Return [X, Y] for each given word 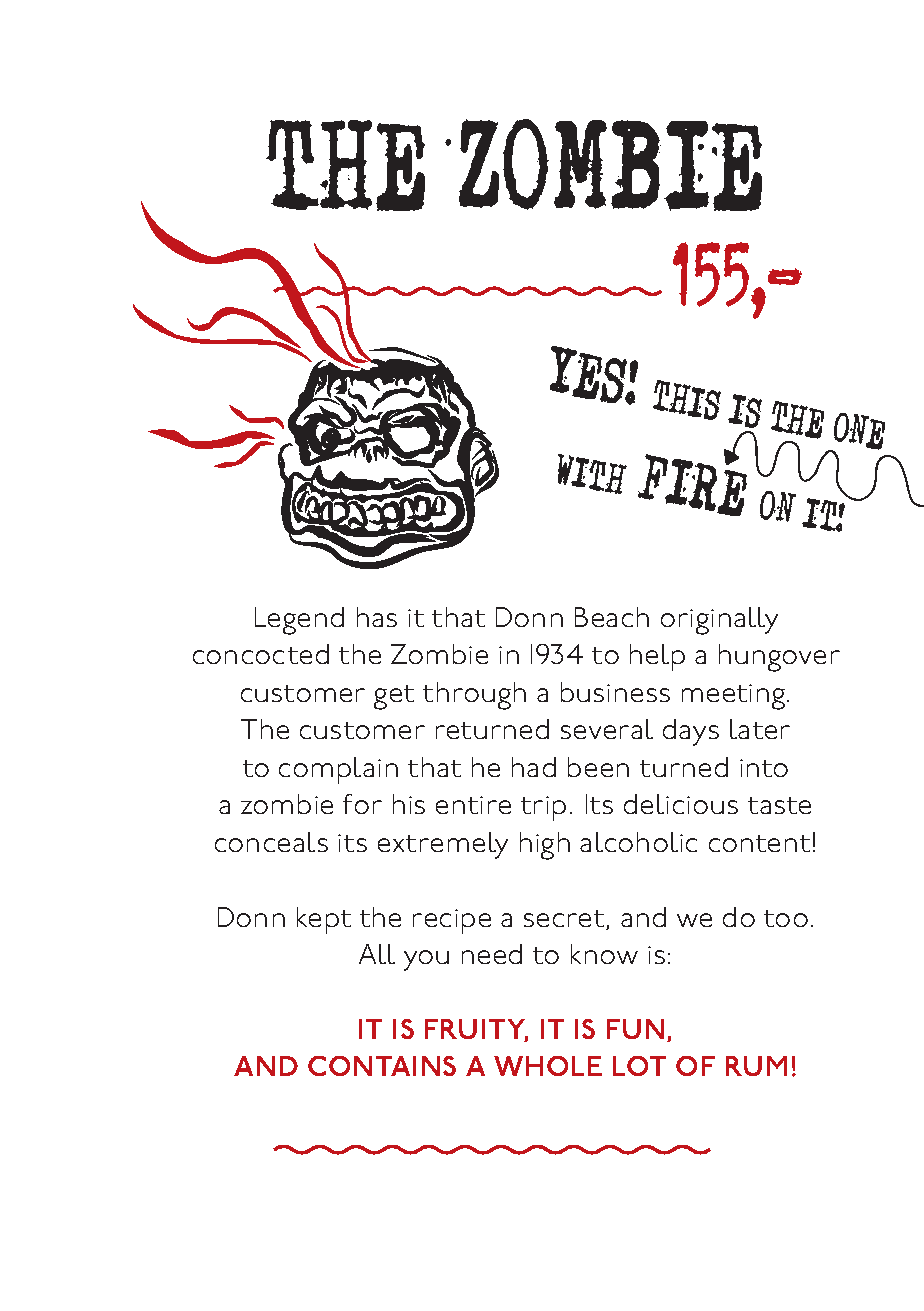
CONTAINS [382, 1066]
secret [565, 920]
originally [719, 621]
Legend [299, 621]
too [786, 918]
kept [324, 920]
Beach [612, 617]
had [534, 767]
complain [338, 770]
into [764, 768]
